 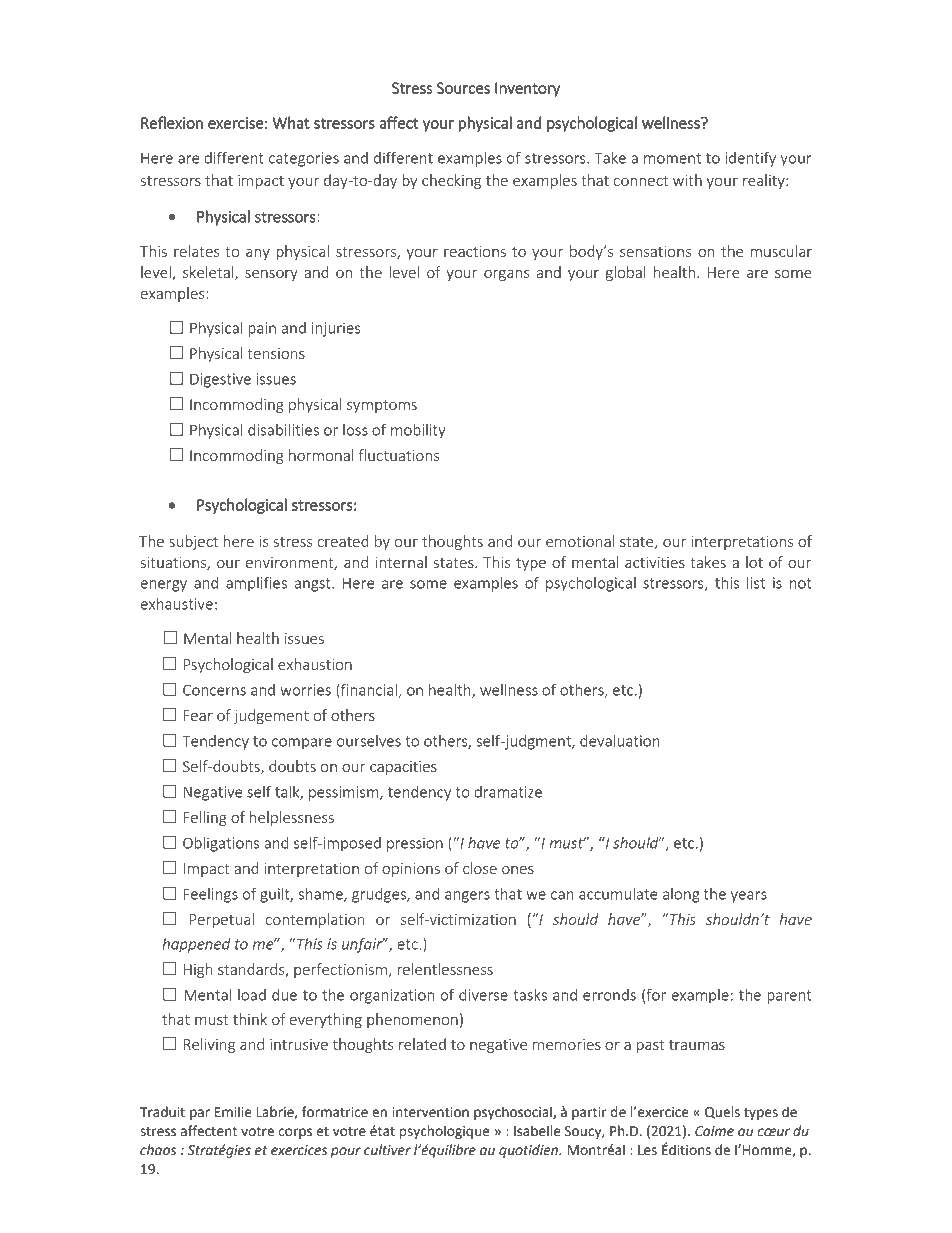 What do you see at coordinates (714, 1131) in the screenshot?
I see `Calme` at bounding box center [714, 1131].
